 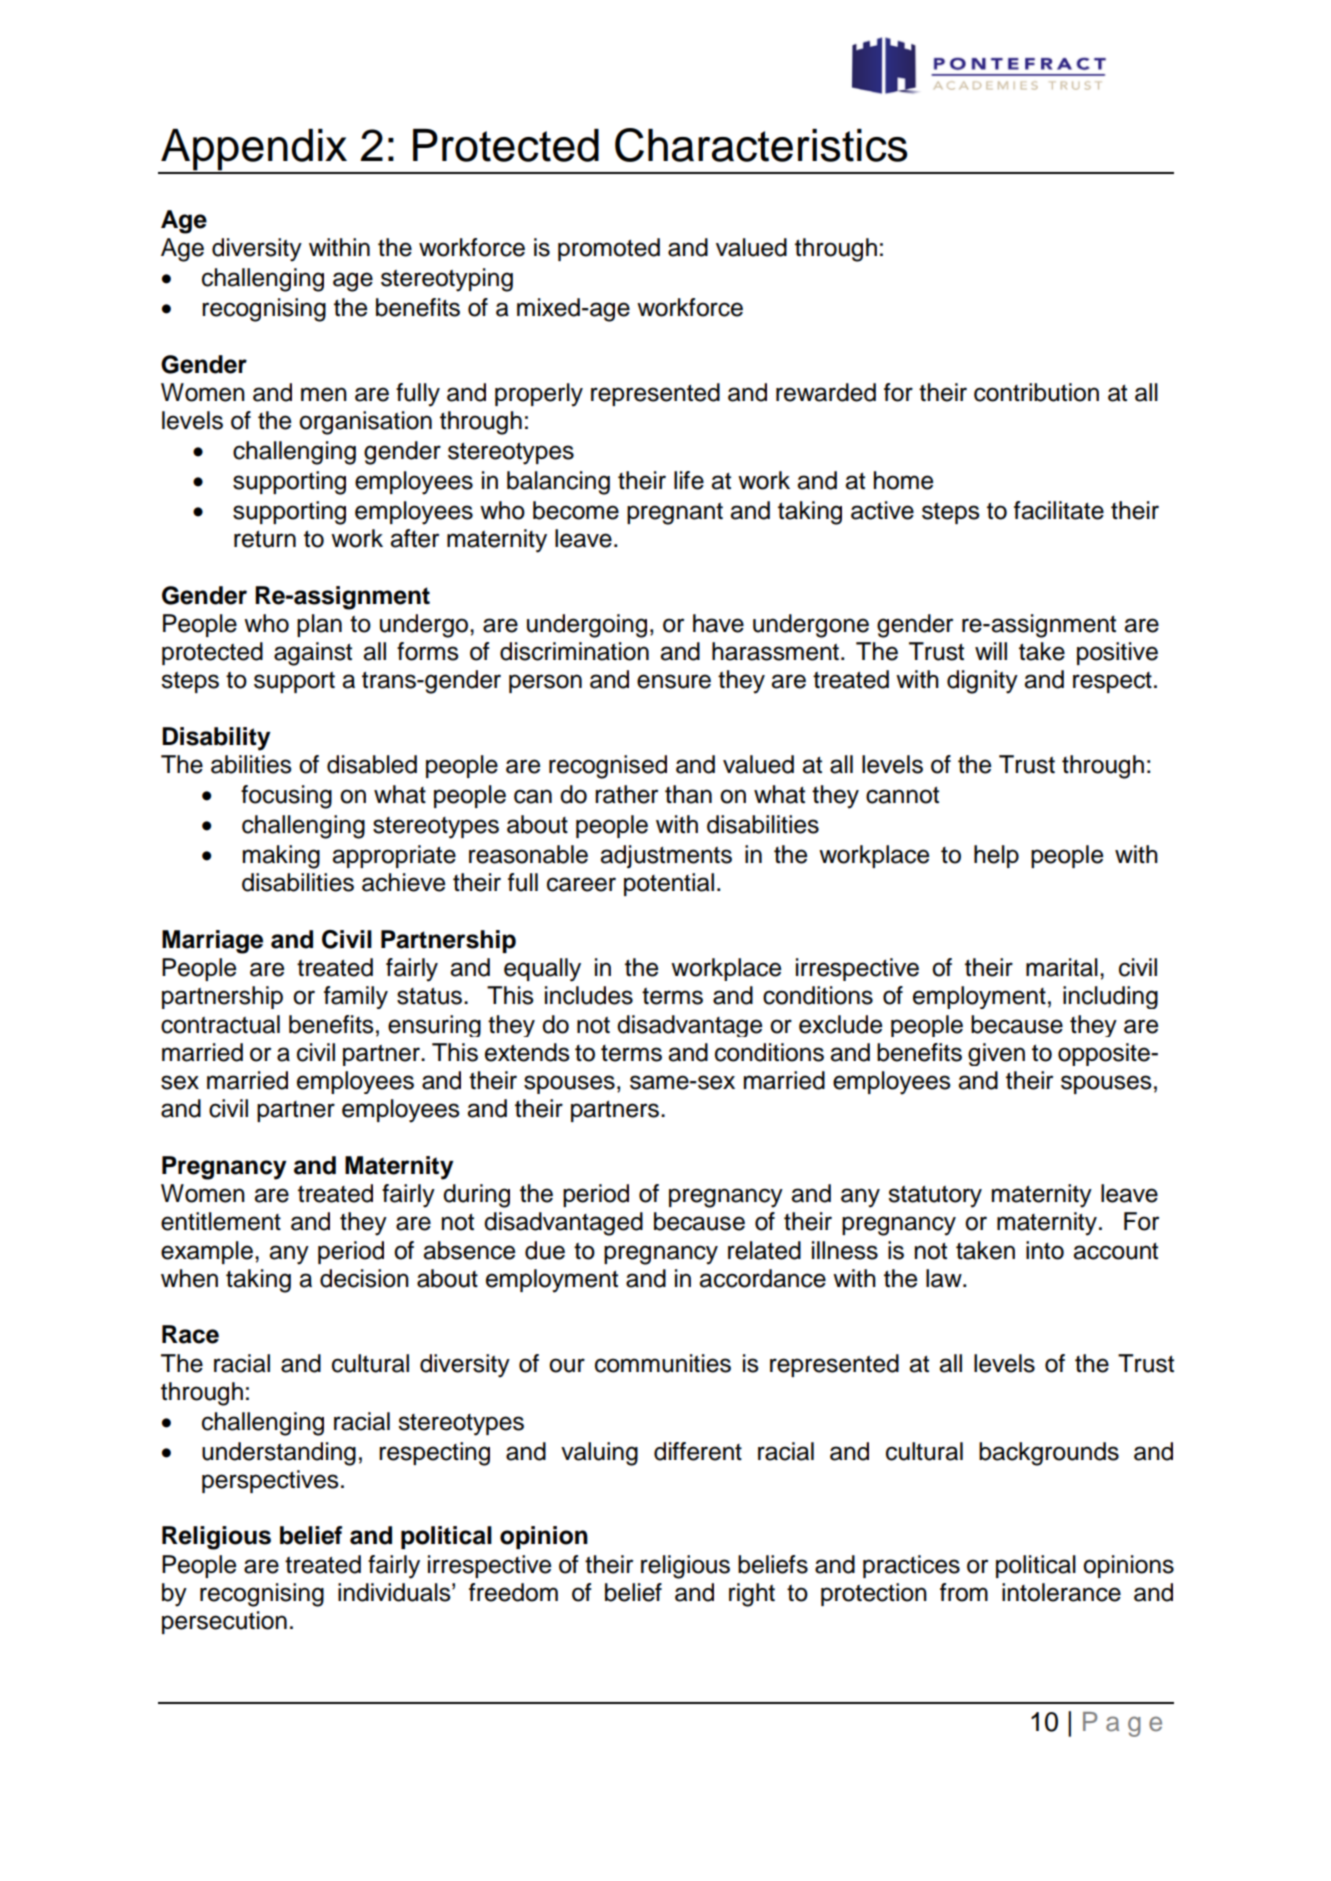 What do you see at coordinates (254, 151) in the page?
I see `Appendix` at bounding box center [254, 151].
